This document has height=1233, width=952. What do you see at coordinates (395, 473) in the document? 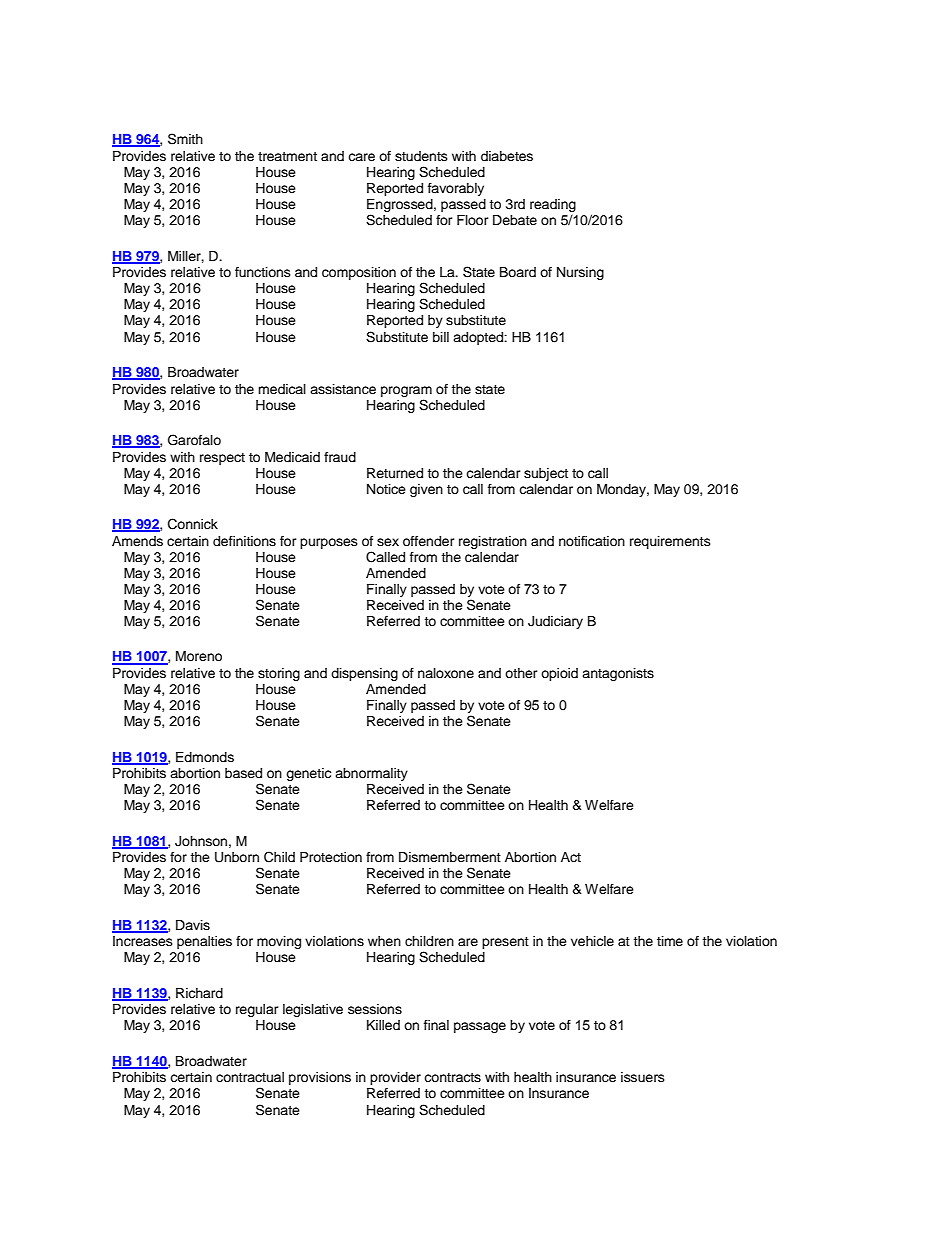
I see `Returned` at bounding box center [395, 473].
